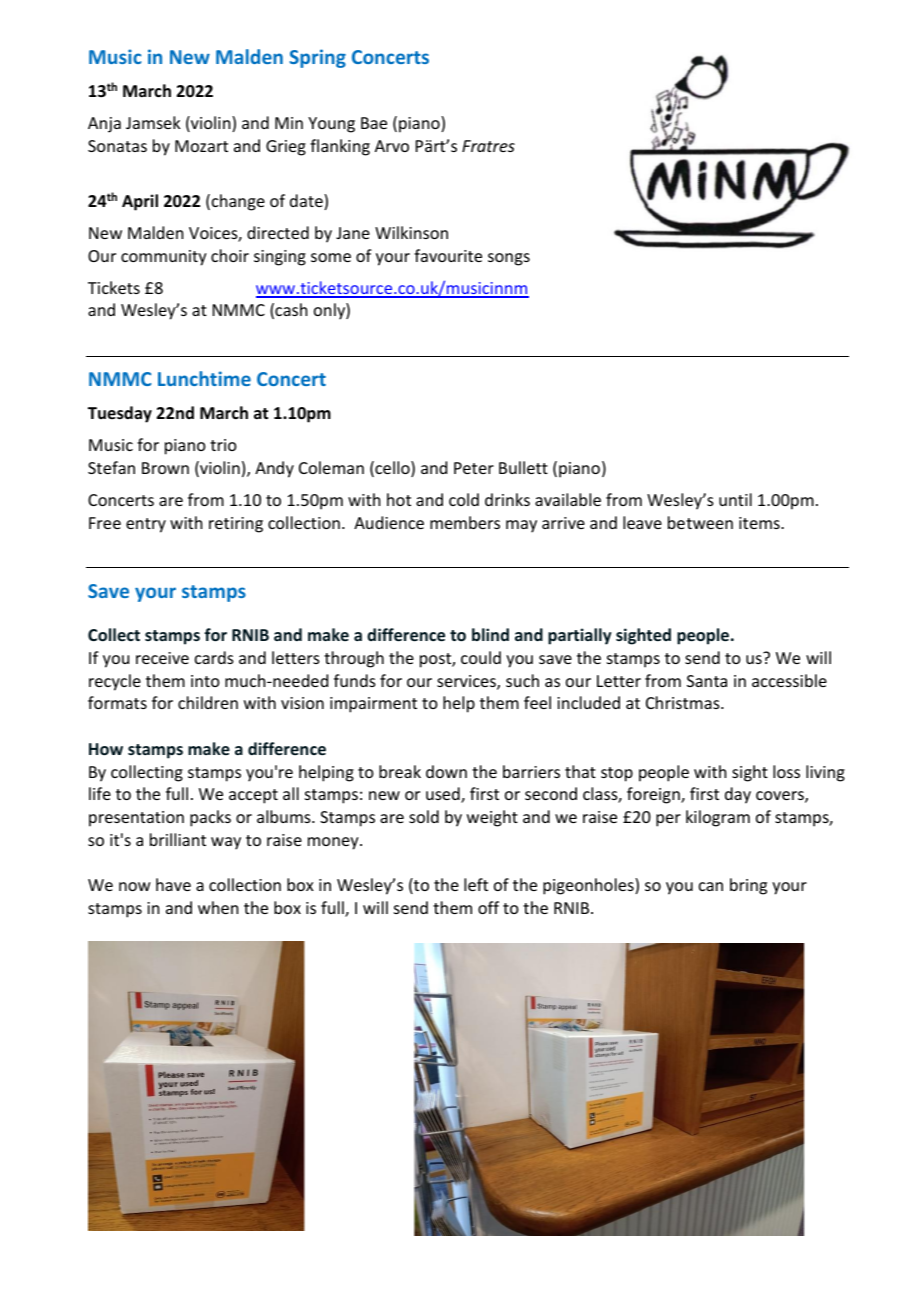 This image has width=924, height=1308. Describe the element at coordinates (735, 499) in the image. I see `until` at that location.
